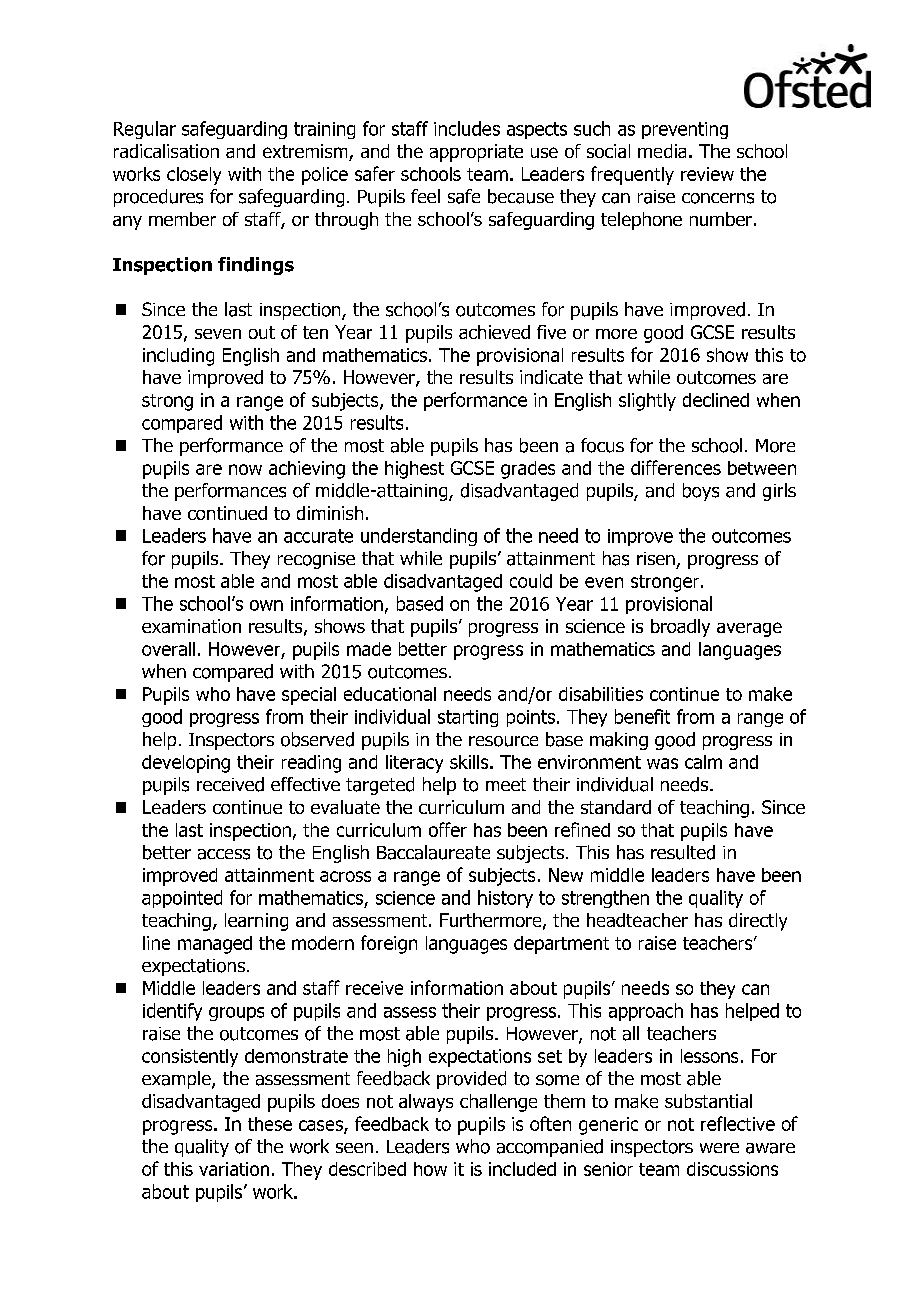 The width and height of the screenshot is (924, 1310). What do you see at coordinates (245, 469) in the screenshot?
I see `now` at bounding box center [245, 469].
